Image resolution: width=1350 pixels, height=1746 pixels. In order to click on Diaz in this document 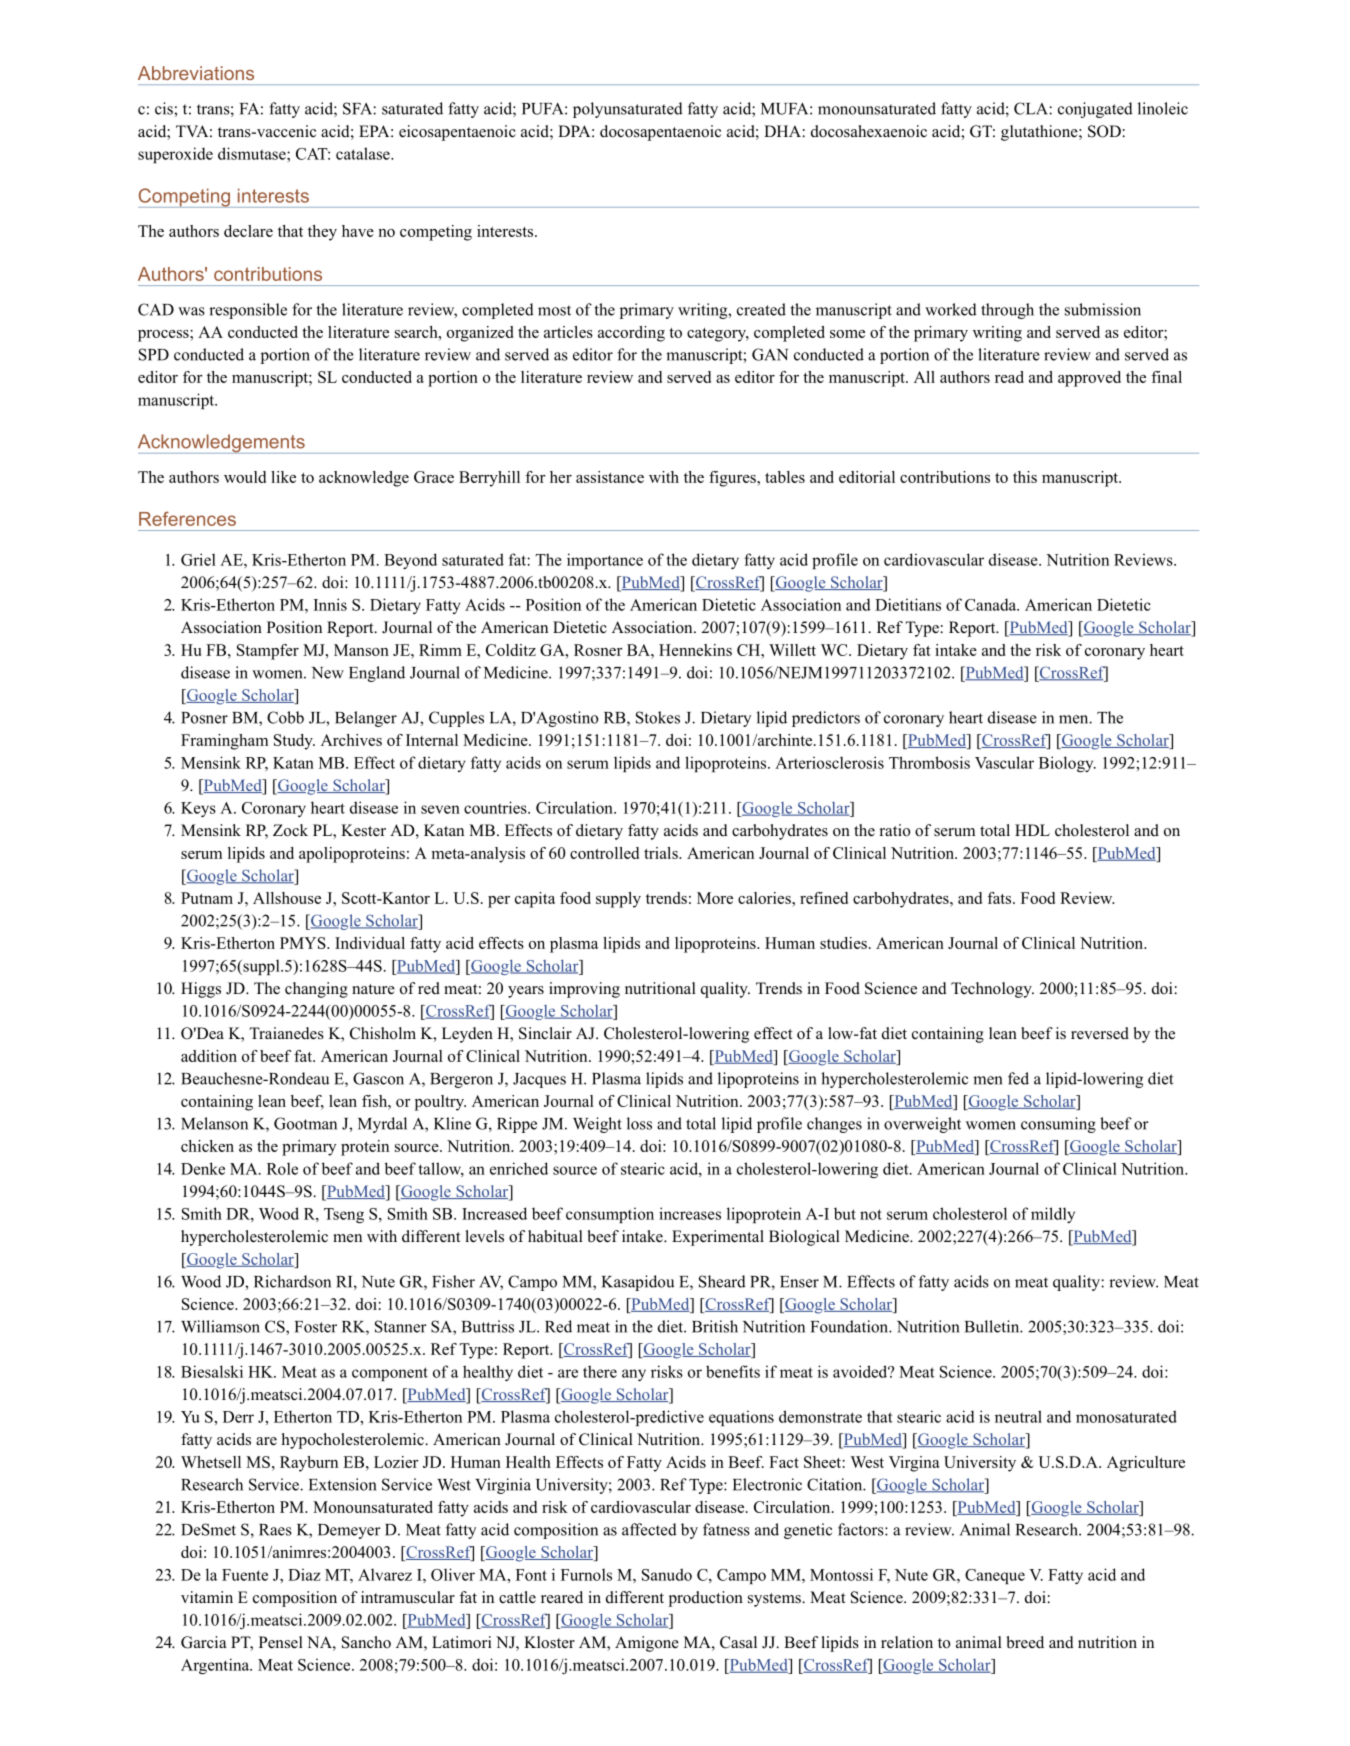, I will do `click(304, 1574)`.
